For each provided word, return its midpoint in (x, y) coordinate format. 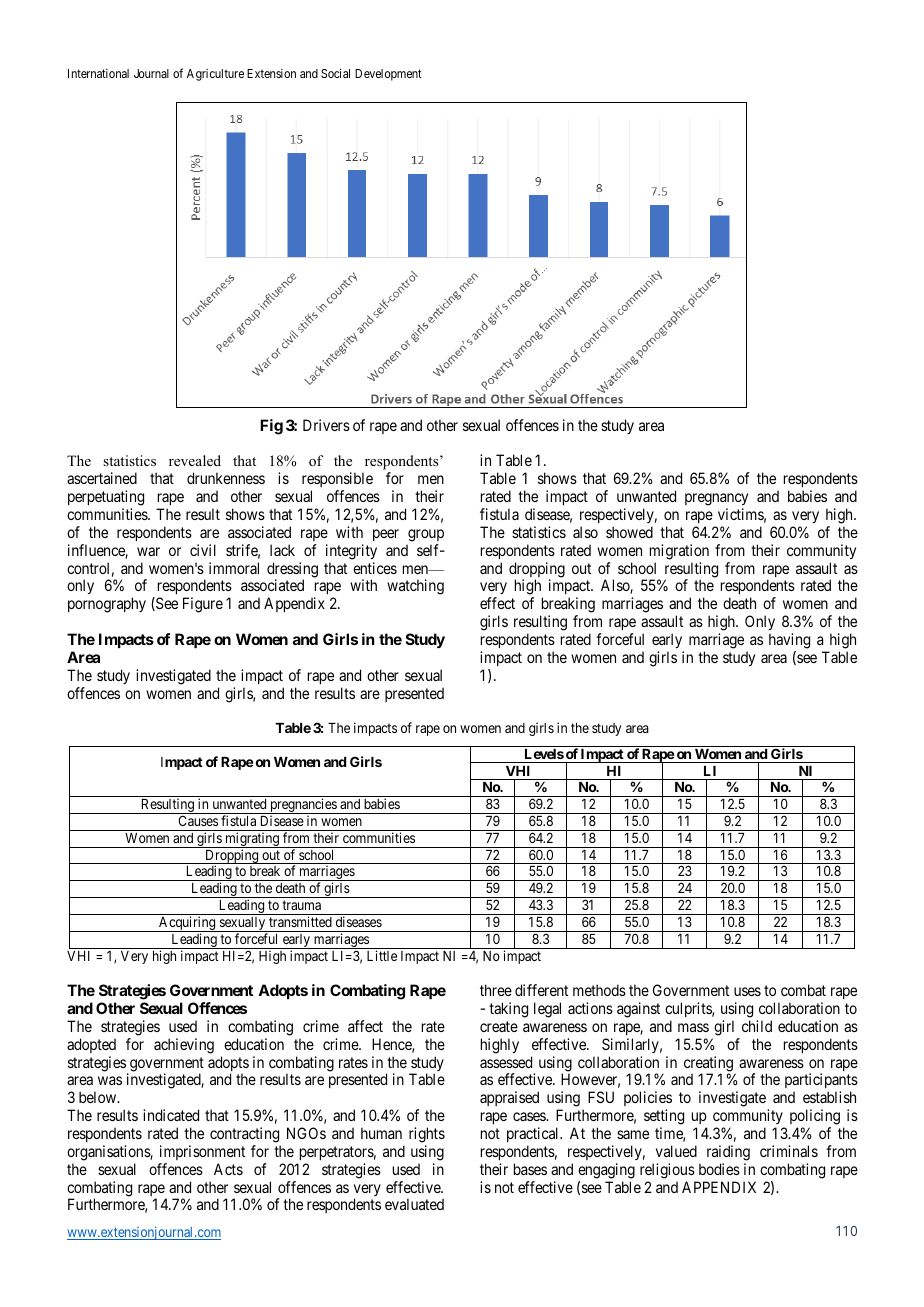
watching (415, 587)
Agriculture (215, 75)
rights (427, 1135)
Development (388, 75)
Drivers (326, 425)
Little (382, 955)
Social (335, 73)
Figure (203, 605)
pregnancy (716, 499)
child (757, 1026)
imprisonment (202, 1152)
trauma (301, 905)
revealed (195, 460)
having (789, 641)
